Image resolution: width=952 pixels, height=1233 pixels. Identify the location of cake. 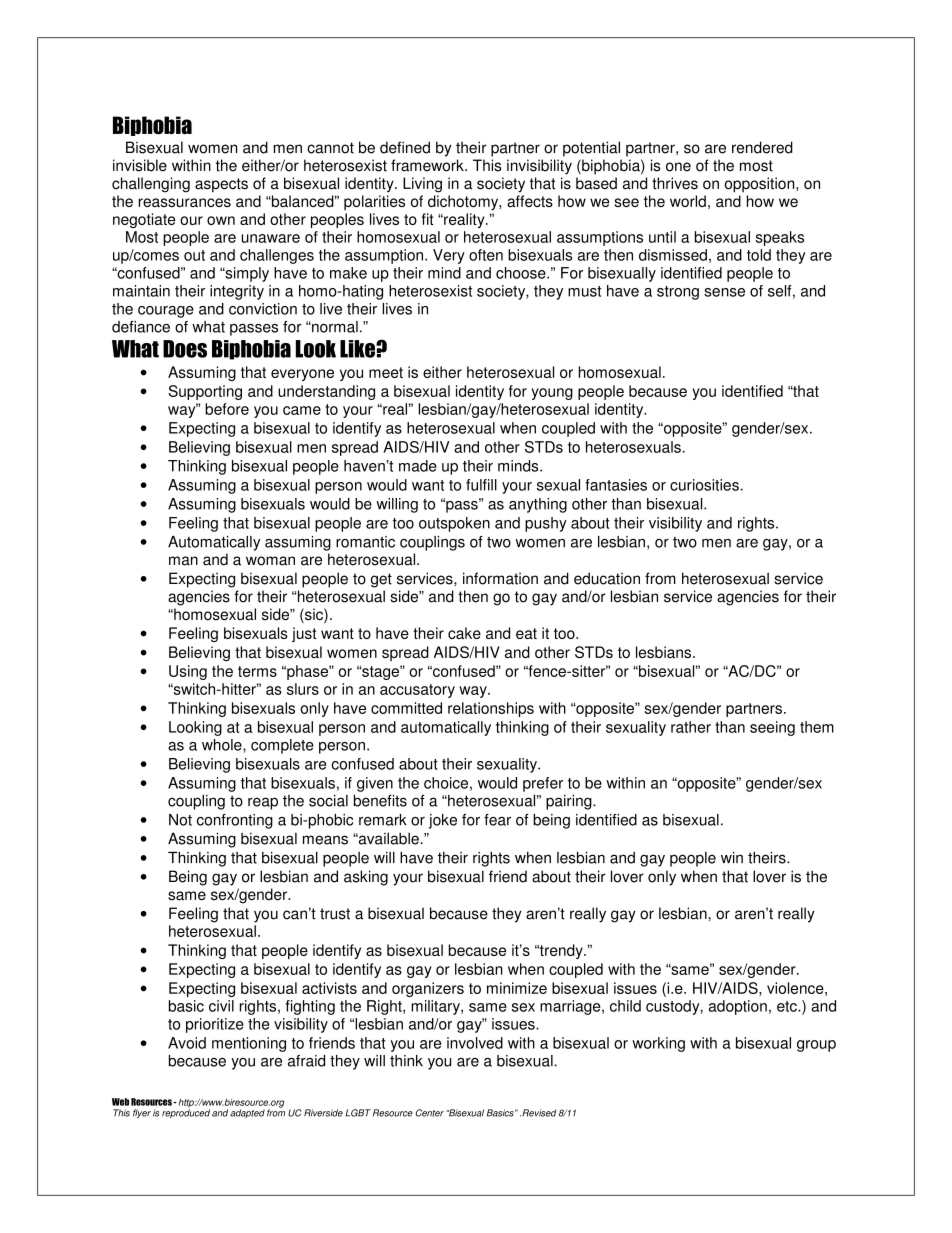
(464, 633).
